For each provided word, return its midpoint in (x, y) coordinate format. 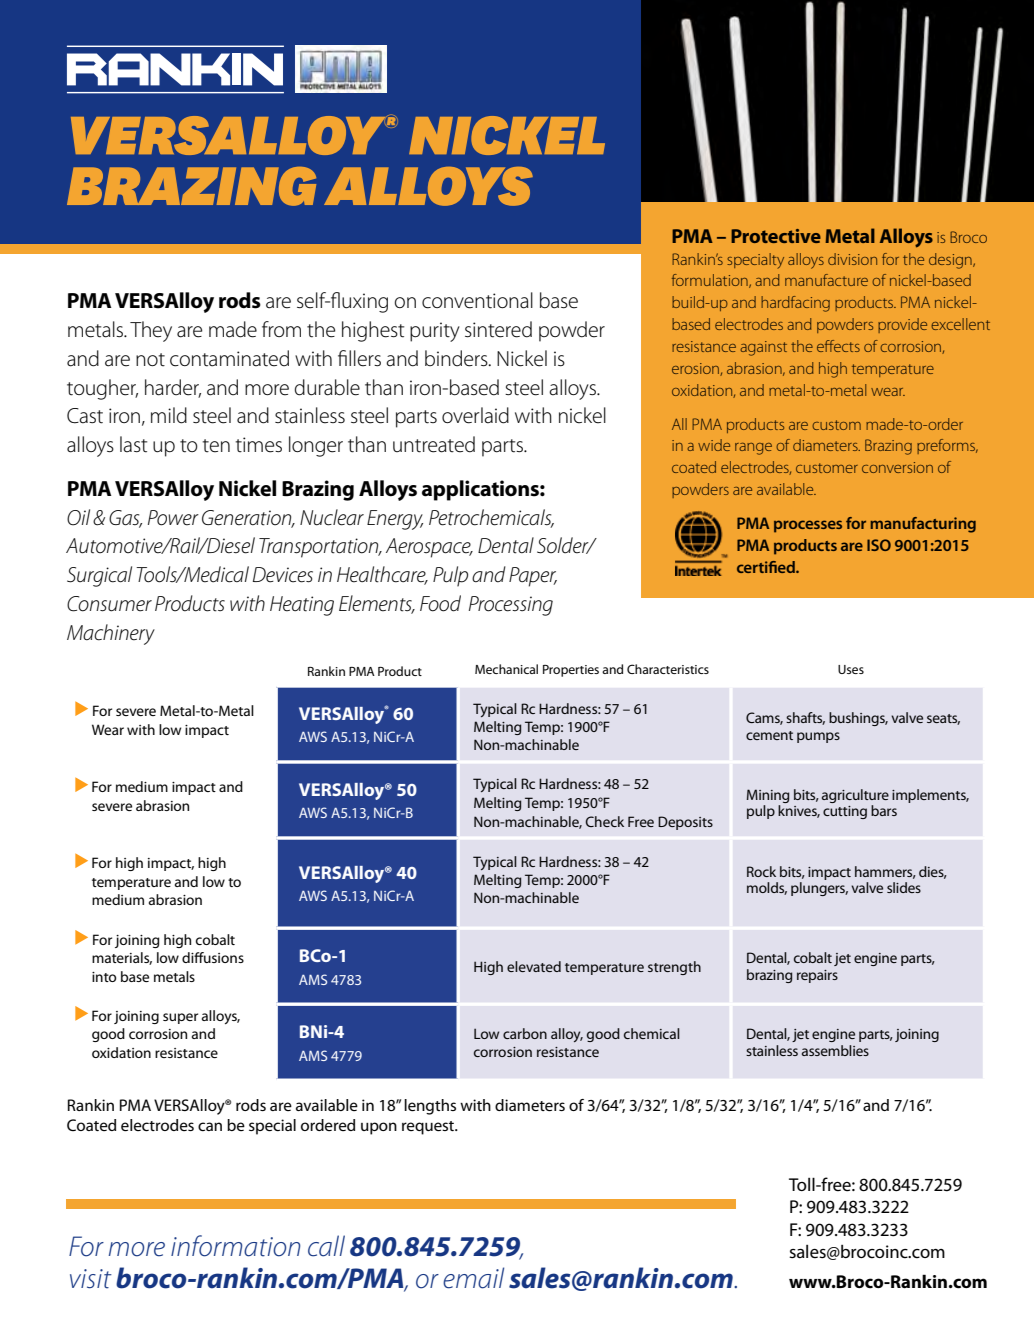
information (235, 1246)
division (852, 259)
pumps (818, 737)
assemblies (835, 1050)
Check (605, 821)
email (473, 1278)
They (151, 331)
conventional (477, 300)
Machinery (111, 634)
